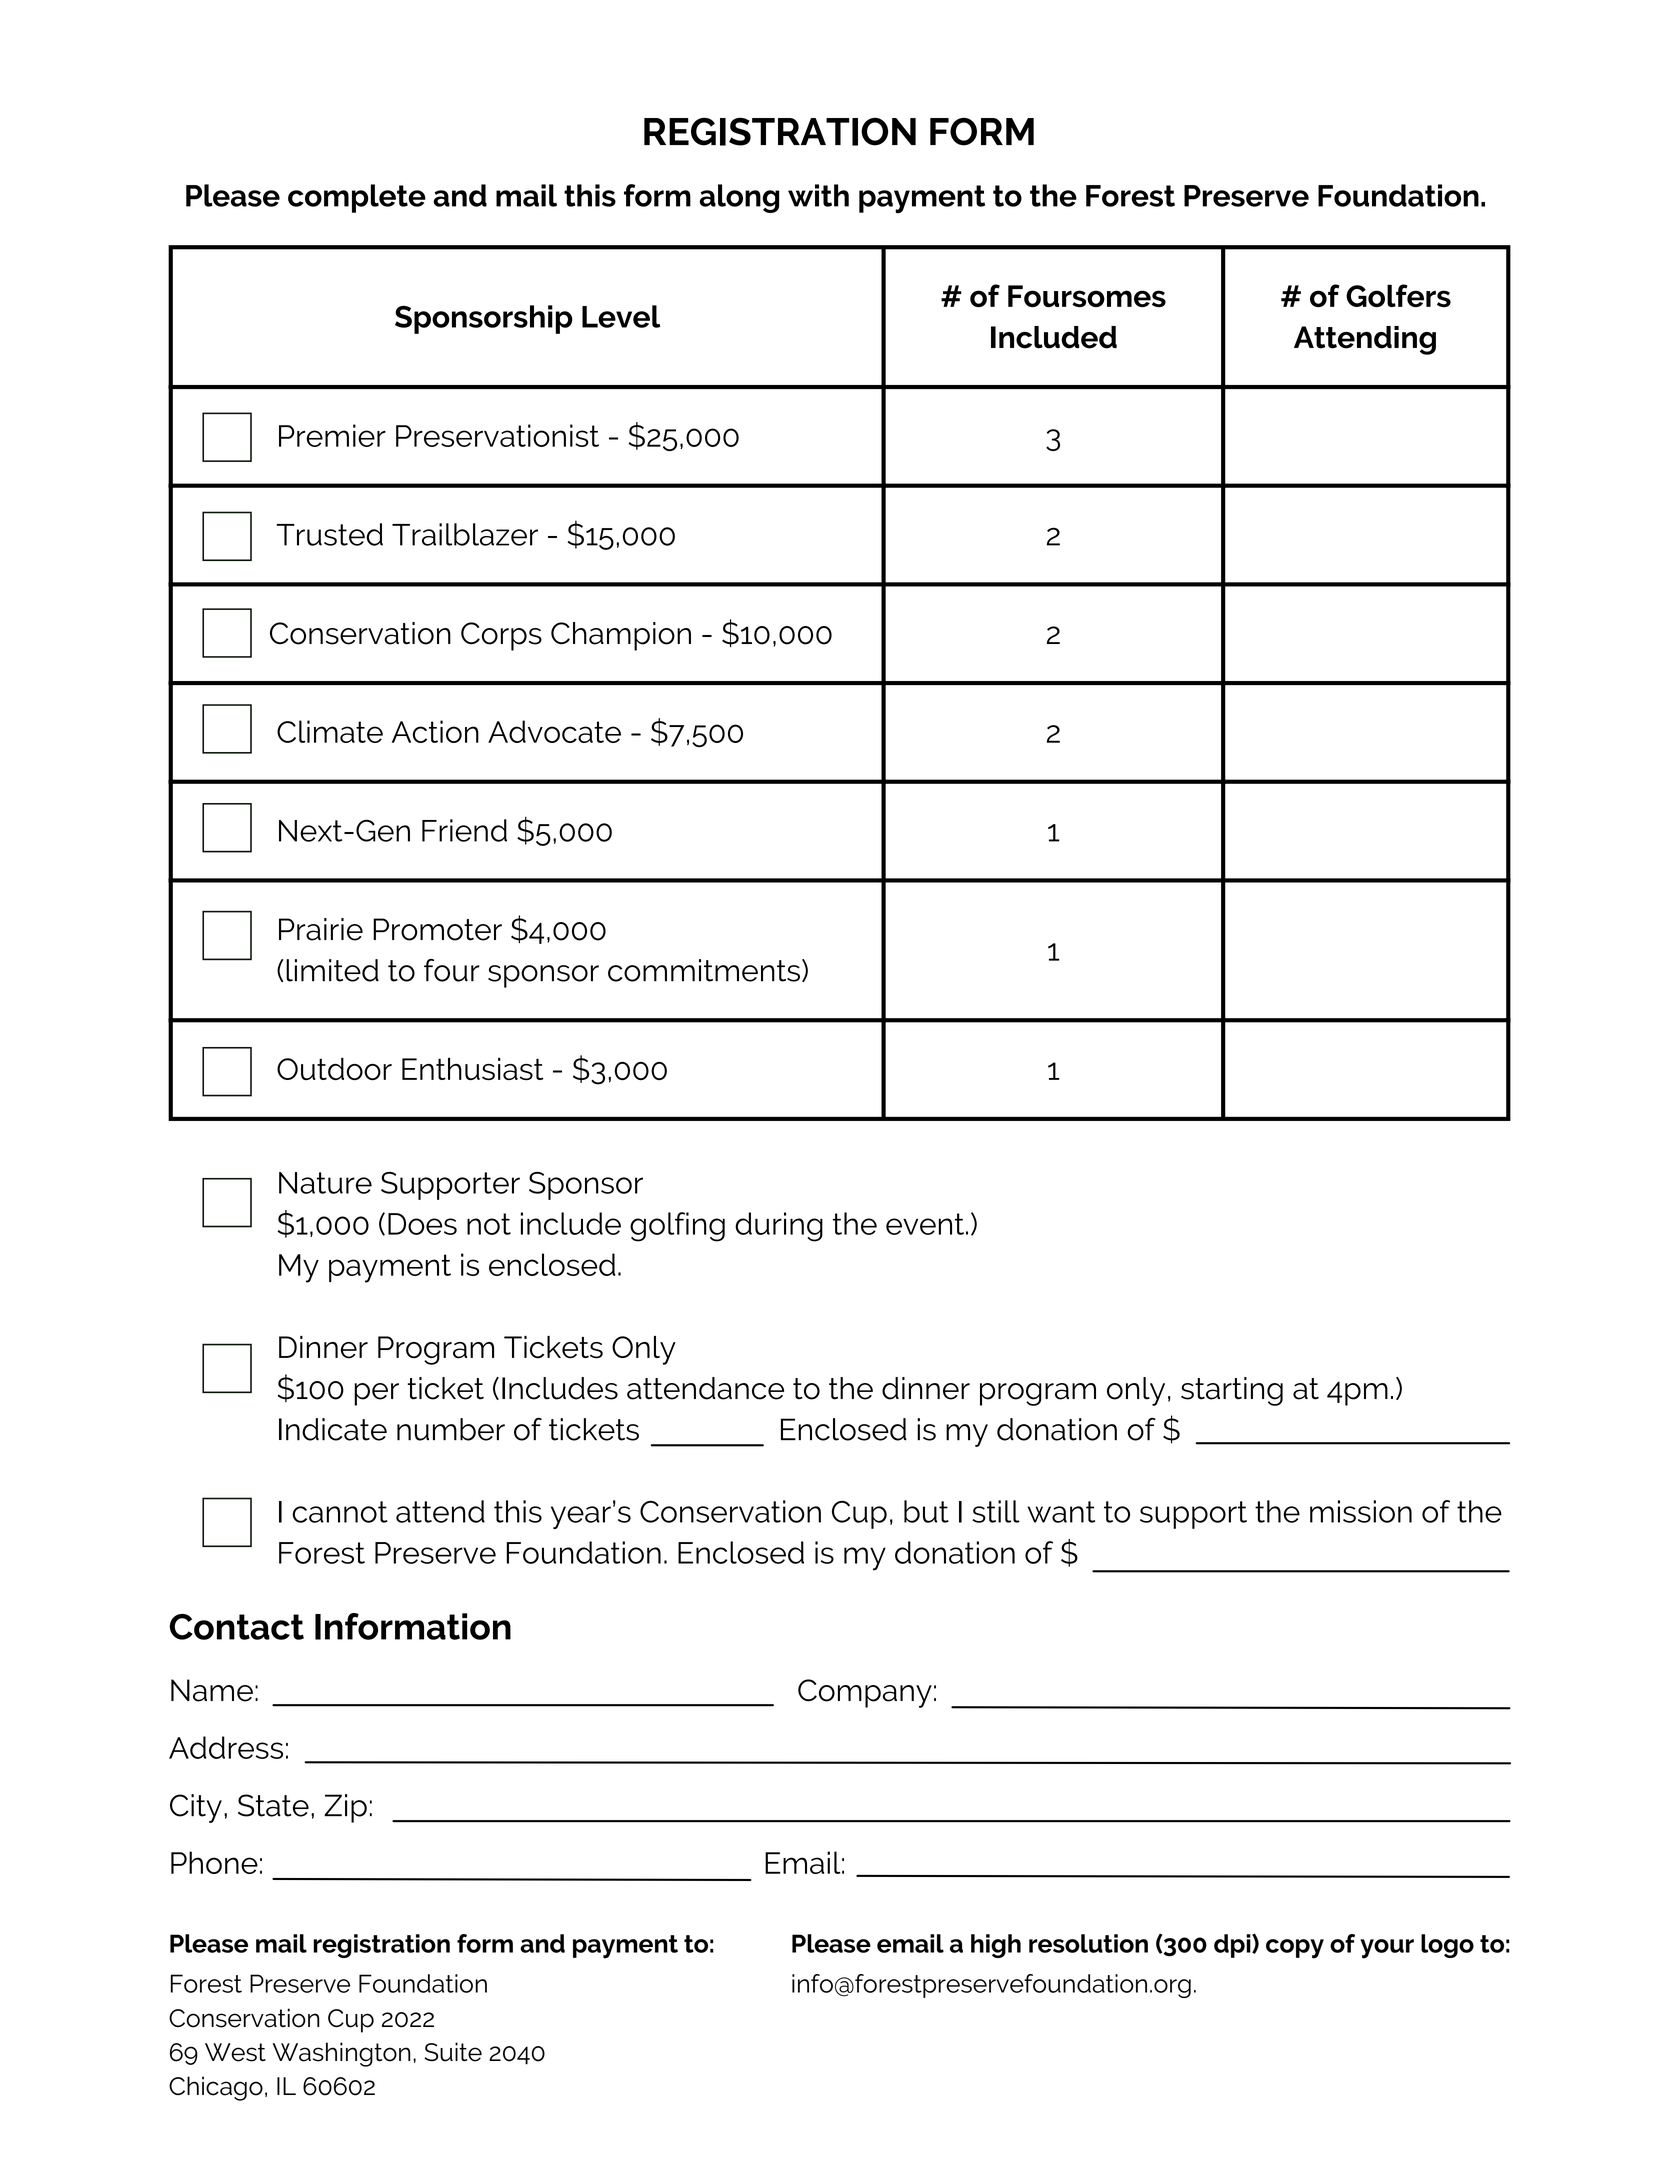 The image size is (1677, 2171). I want to click on Golfers, so click(1398, 295).
